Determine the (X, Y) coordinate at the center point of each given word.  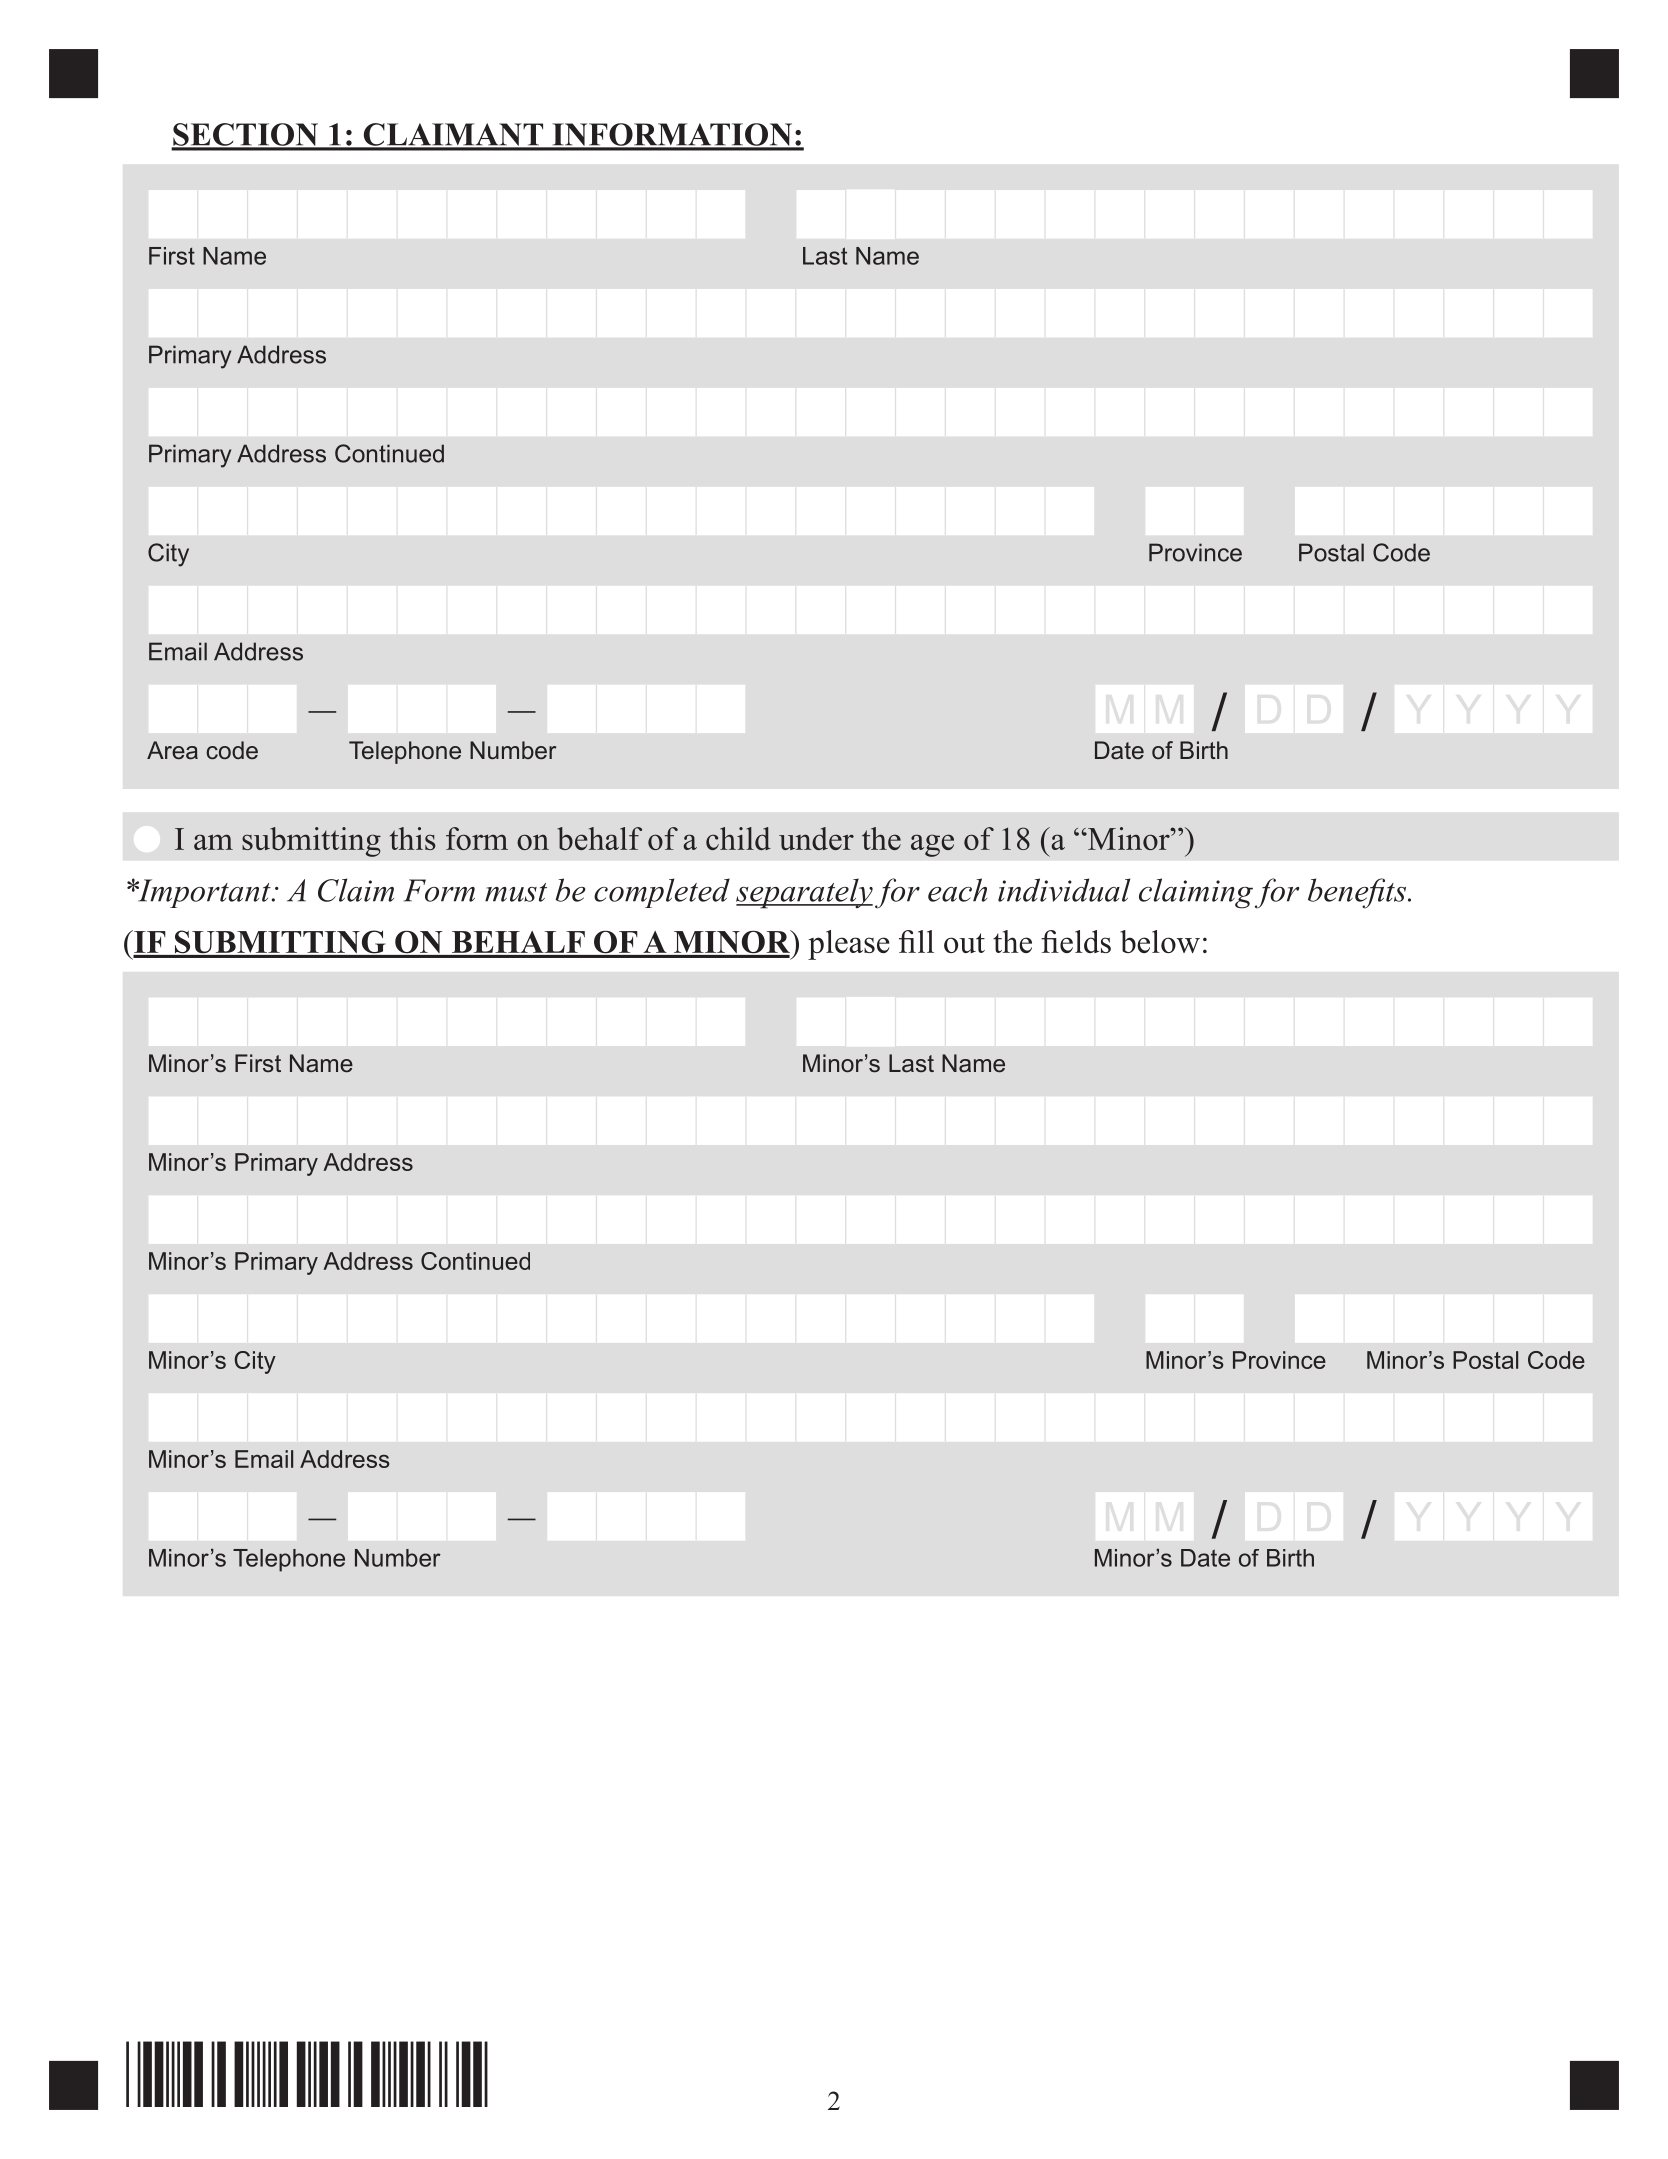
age (932, 845)
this (413, 838)
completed (662, 893)
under (816, 838)
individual (1064, 890)
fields (1076, 941)
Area (172, 750)
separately (804, 893)
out (964, 943)
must (516, 892)
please (849, 945)
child (738, 838)
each (957, 890)
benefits (1357, 893)
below (1160, 941)
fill (916, 941)
